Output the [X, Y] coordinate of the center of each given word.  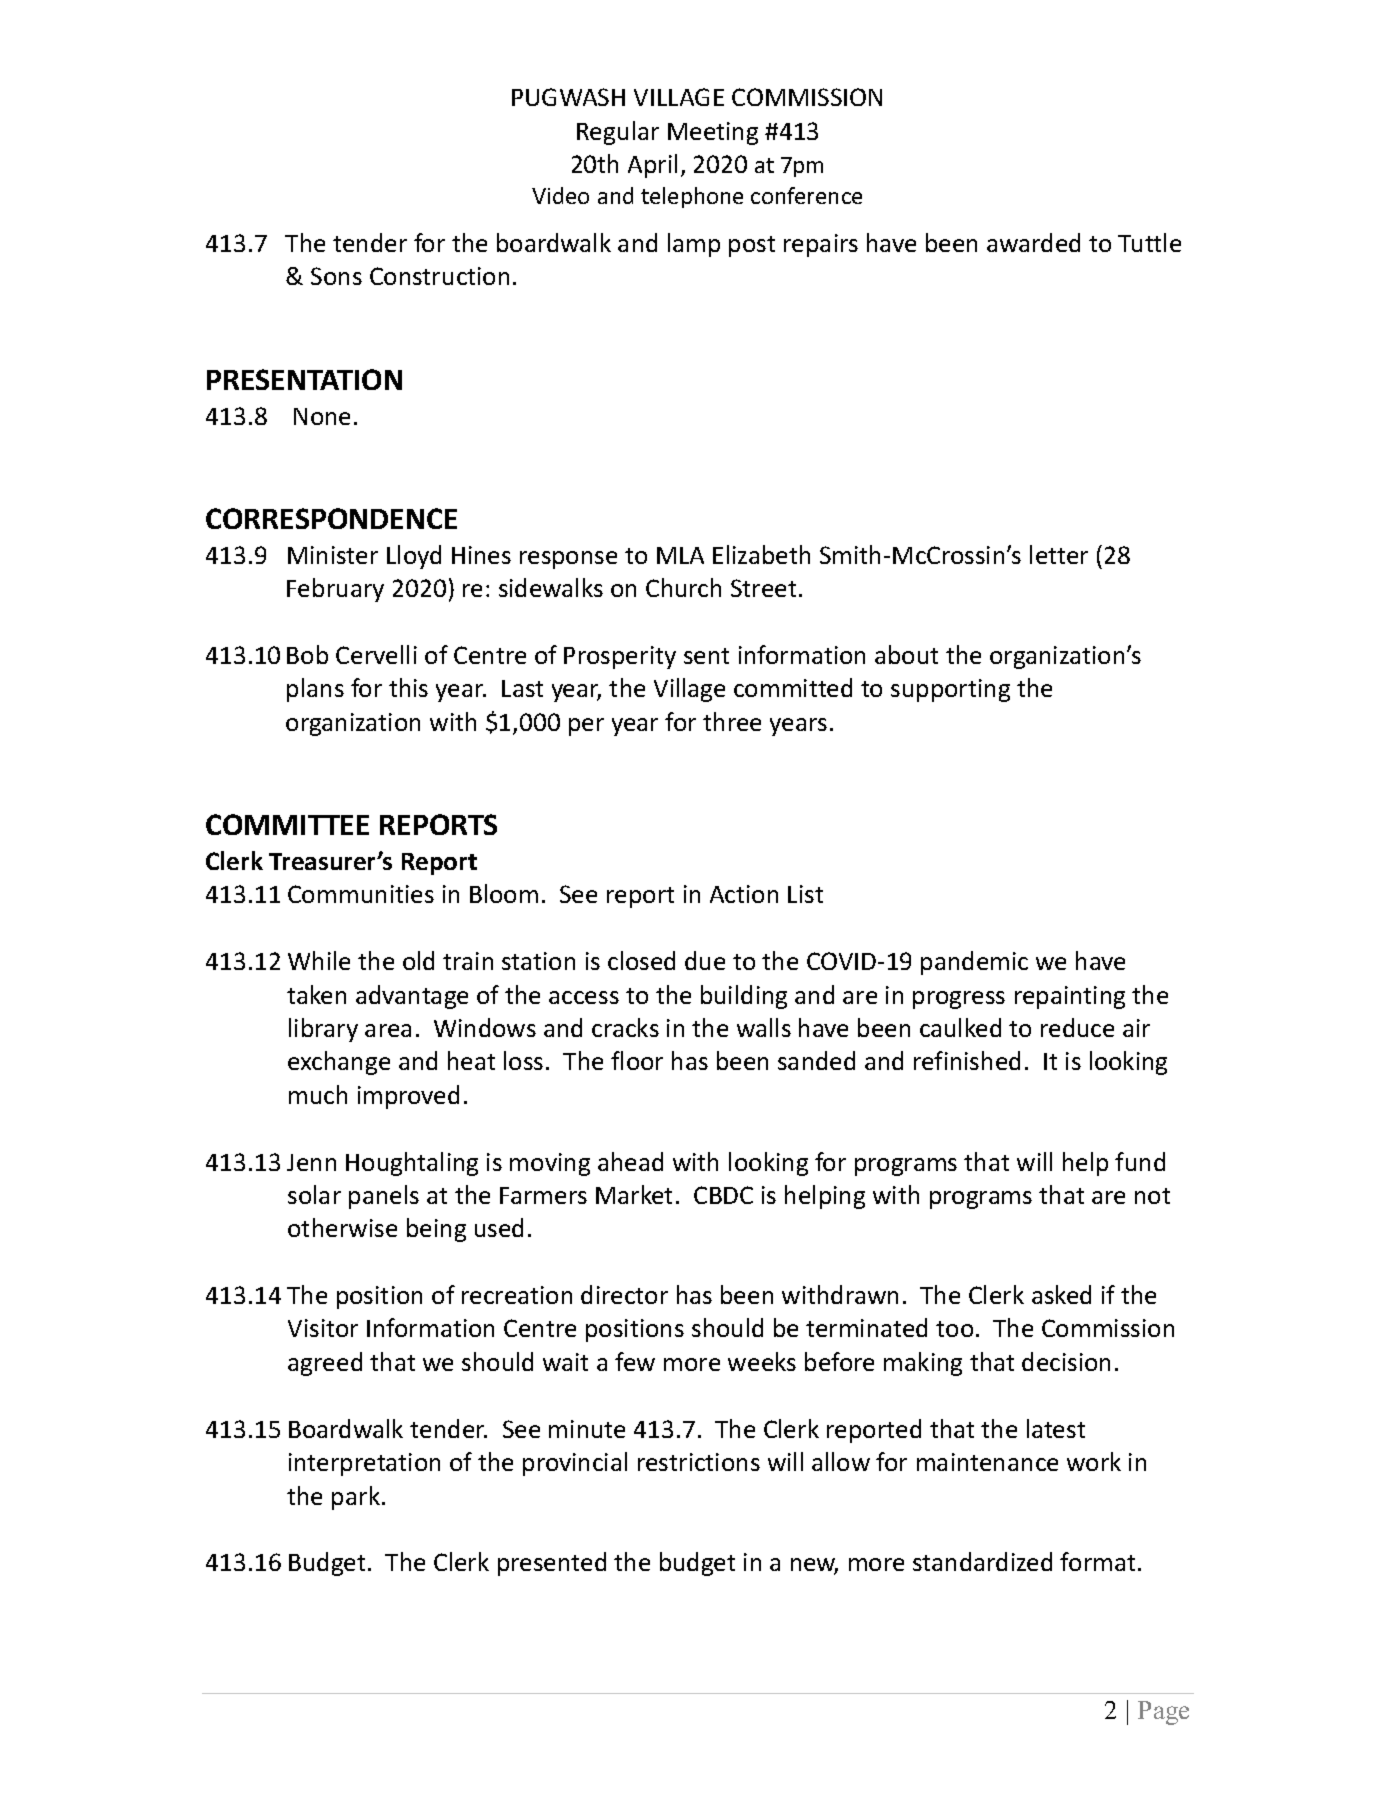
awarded [1033, 242]
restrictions [699, 1462]
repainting [1070, 997]
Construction [439, 276]
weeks [762, 1361]
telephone [692, 197]
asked [1061, 1294]
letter [1059, 554]
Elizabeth [761, 554]
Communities [361, 894]
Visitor [323, 1328]
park [357, 1498]
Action [744, 894]
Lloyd [414, 557]
